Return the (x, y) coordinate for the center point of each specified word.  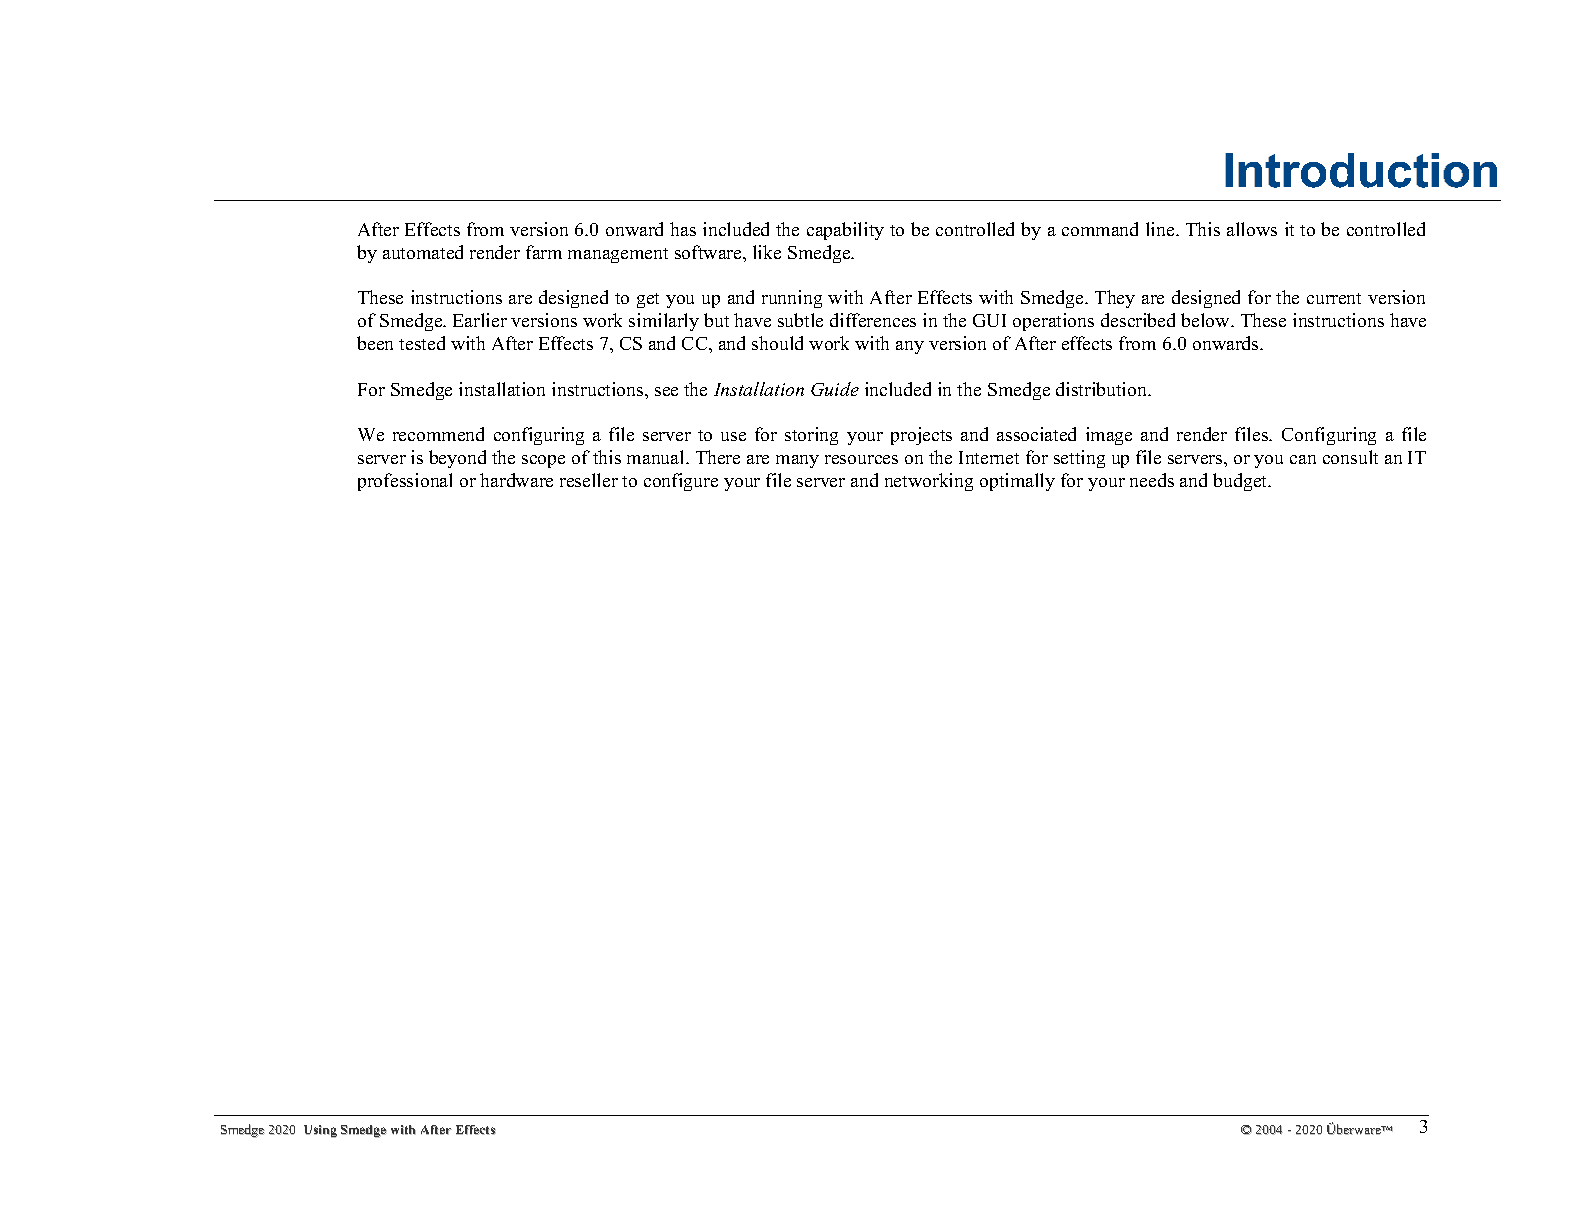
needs (1152, 480)
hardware (516, 480)
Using (320, 1131)
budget (1241, 482)
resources (861, 459)
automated (423, 252)
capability (845, 231)
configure (681, 482)
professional (405, 482)
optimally (1017, 482)
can (1303, 459)
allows (1252, 229)
